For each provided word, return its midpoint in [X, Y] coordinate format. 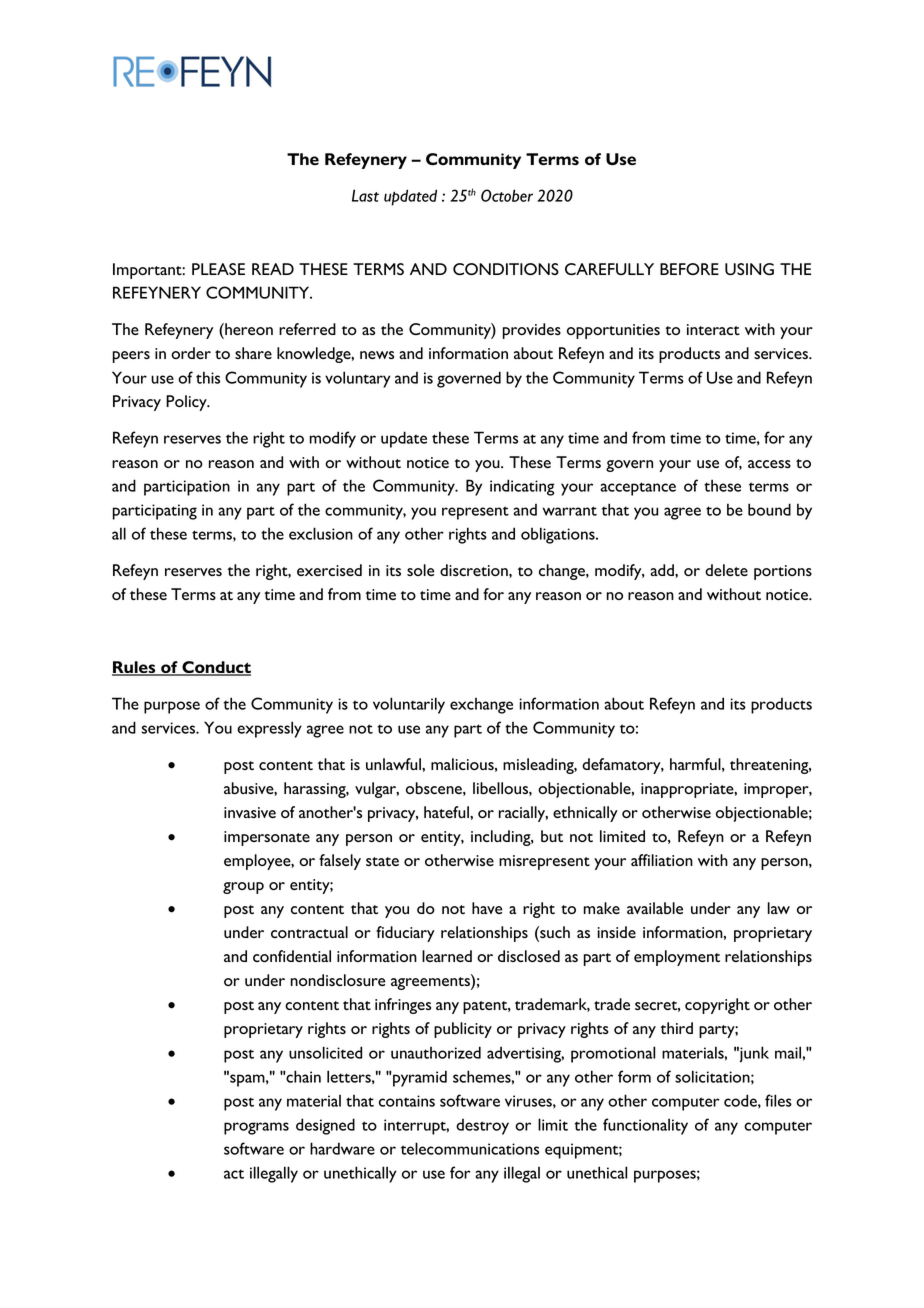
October [507, 195]
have [487, 908]
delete [726, 570]
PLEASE [218, 269]
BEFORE [689, 269]
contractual [309, 932]
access [769, 464]
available [655, 908]
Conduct [215, 668]
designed [325, 1126]
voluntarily [409, 705]
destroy [482, 1127]
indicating [522, 487]
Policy [187, 403]
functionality [645, 1126]
